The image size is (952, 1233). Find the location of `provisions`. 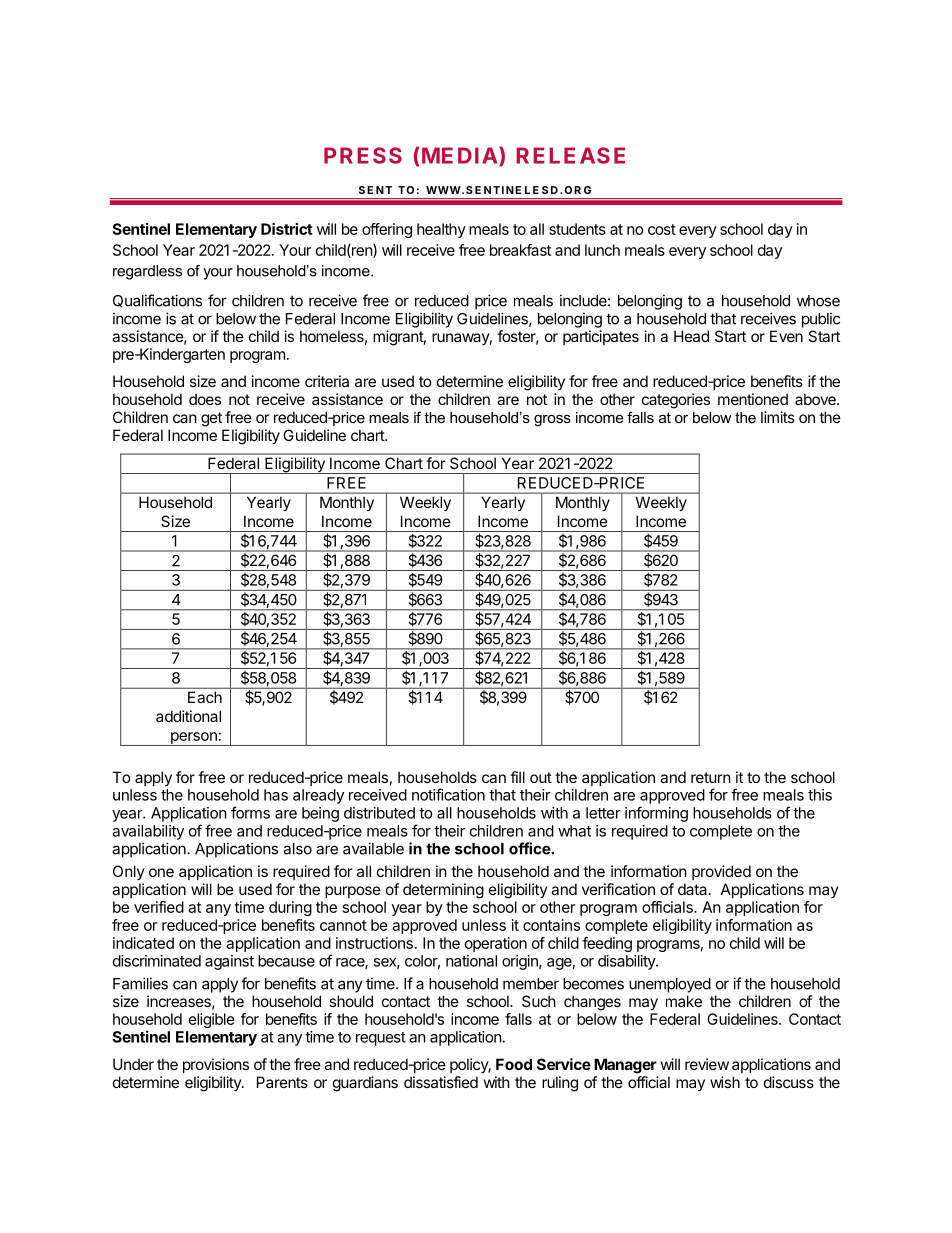

provisions is located at coordinates (216, 1065).
